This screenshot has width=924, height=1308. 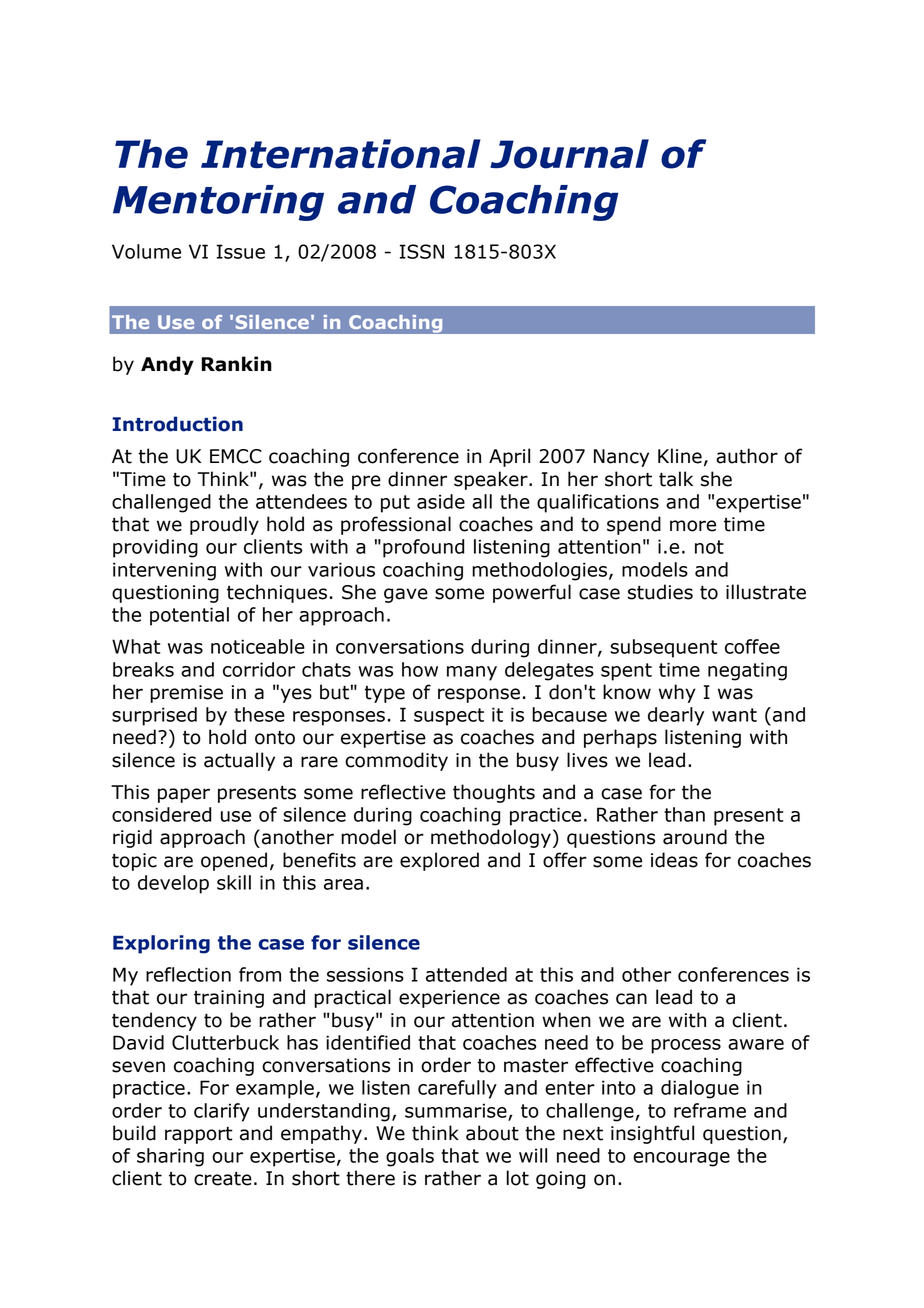 I want to click on goals, so click(x=410, y=1157).
